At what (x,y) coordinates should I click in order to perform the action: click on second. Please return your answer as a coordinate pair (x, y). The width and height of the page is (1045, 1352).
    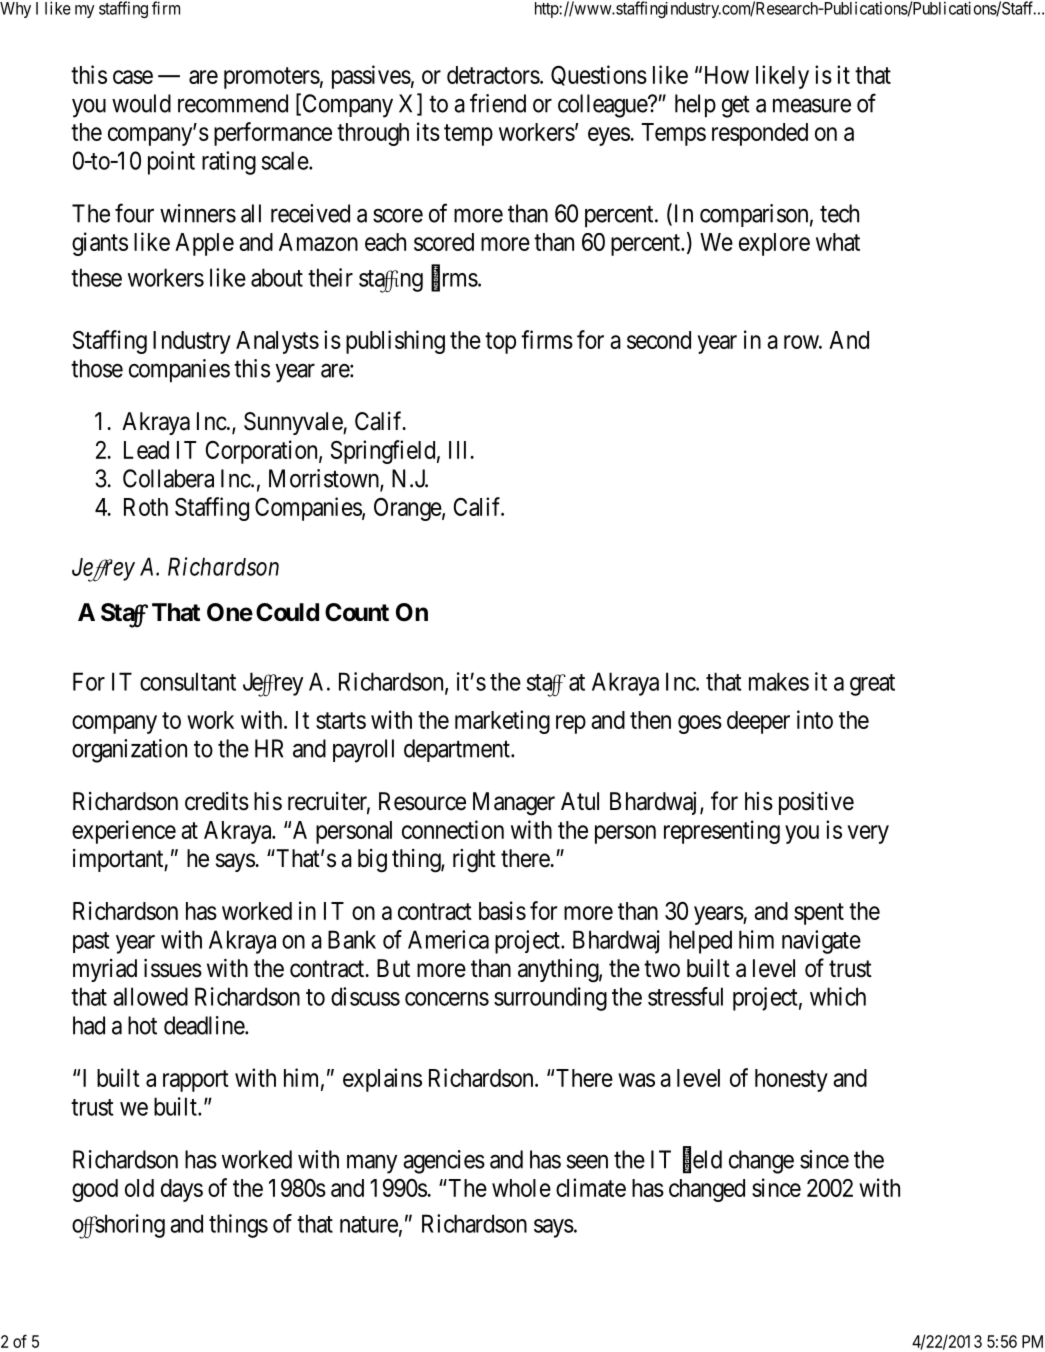
    Looking at the image, I should click on (659, 340).
